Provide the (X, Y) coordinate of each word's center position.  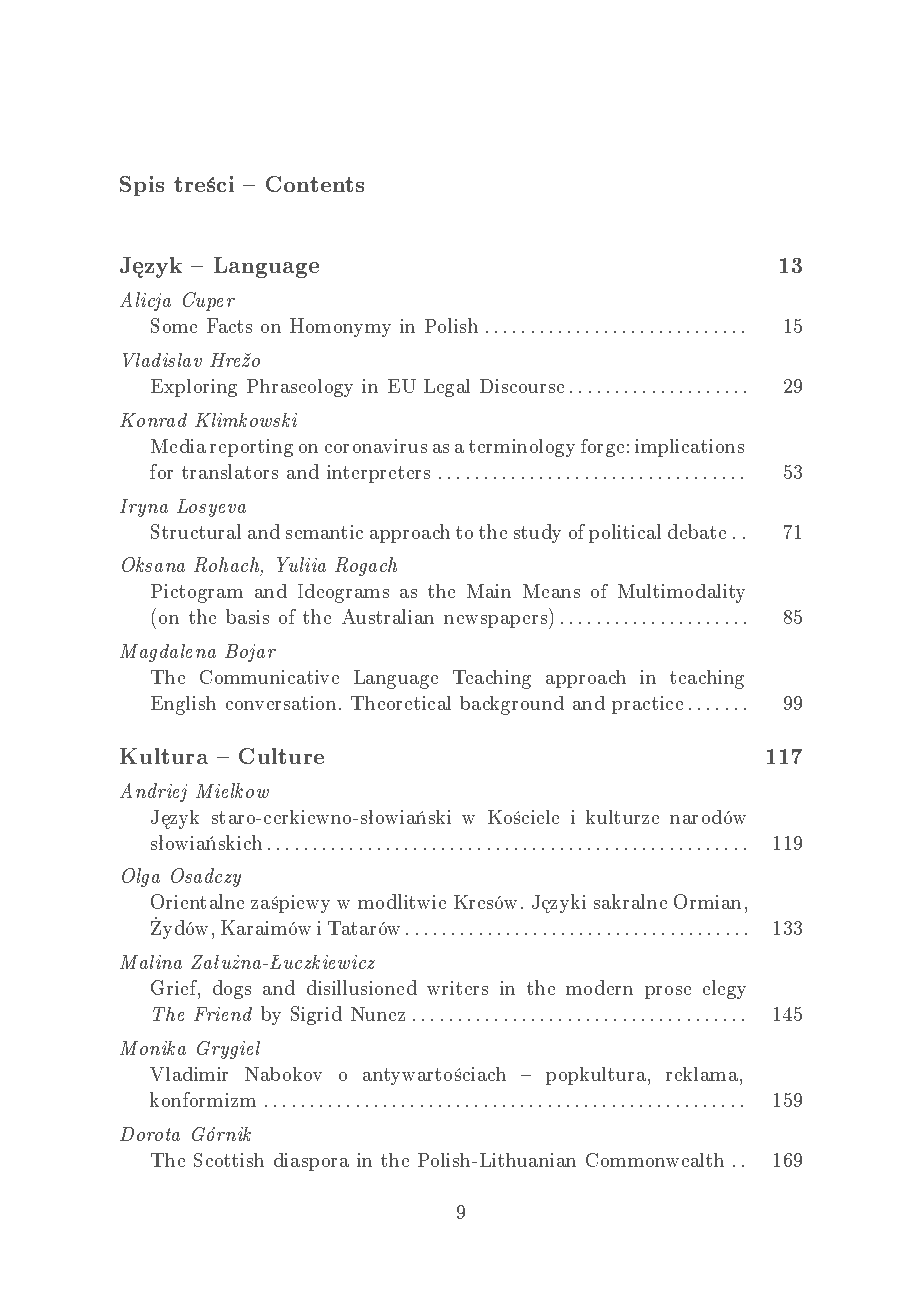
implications (689, 448)
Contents (315, 184)
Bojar (250, 653)
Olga (141, 877)
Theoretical (401, 703)
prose (668, 992)
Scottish (229, 1160)
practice (647, 705)
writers (457, 988)
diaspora (311, 1162)
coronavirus (376, 446)
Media (178, 446)
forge (602, 448)
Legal (447, 388)
